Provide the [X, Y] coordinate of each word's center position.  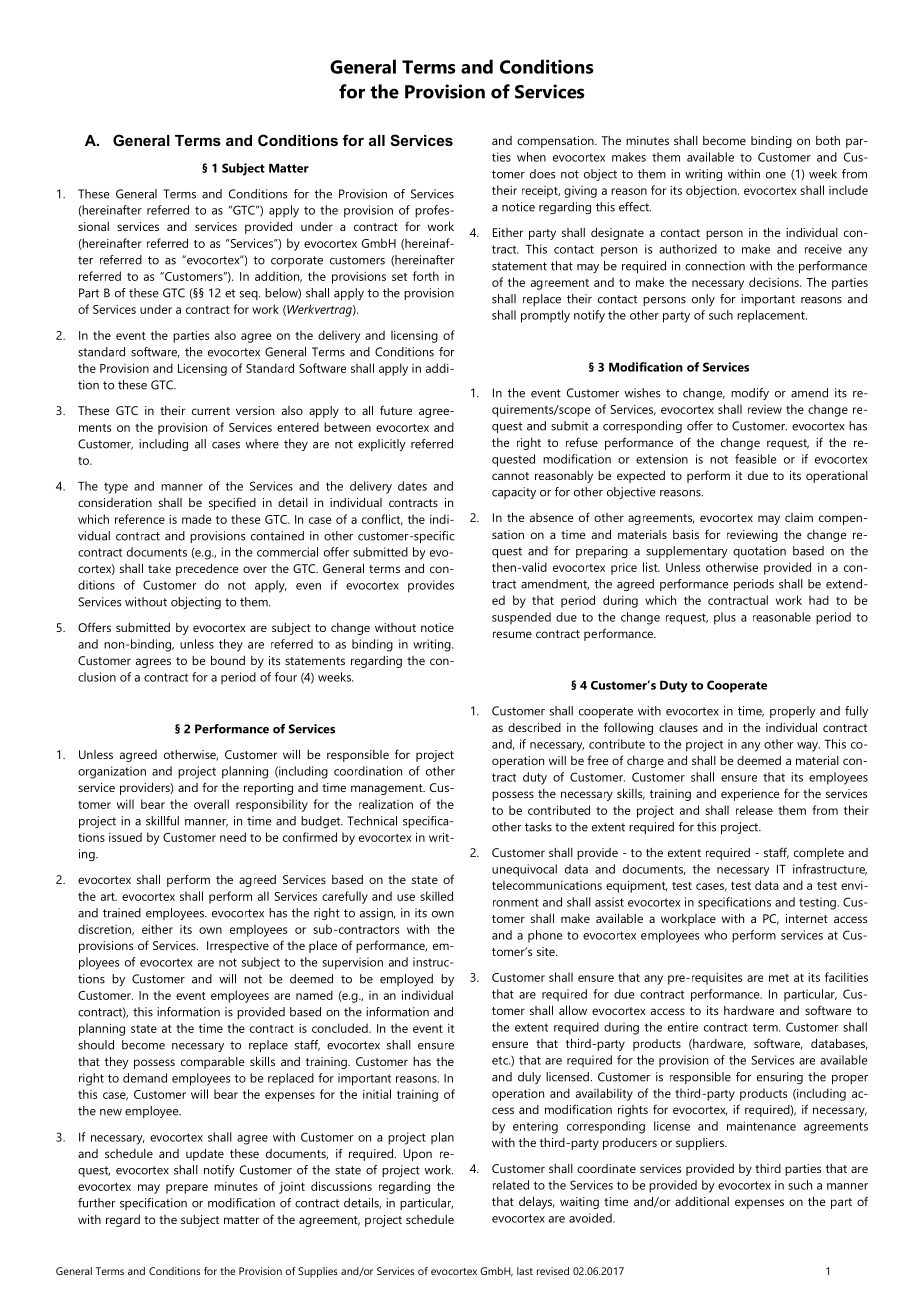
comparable [213, 1063]
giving [580, 192]
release [754, 810]
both [828, 140]
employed [406, 980]
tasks [538, 827]
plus [725, 618]
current [211, 411]
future [396, 410]
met [779, 978]
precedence [207, 570]
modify [750, 394]
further [97, 1203]
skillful [162, 821]
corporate [297, 261]
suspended [521, 618]
